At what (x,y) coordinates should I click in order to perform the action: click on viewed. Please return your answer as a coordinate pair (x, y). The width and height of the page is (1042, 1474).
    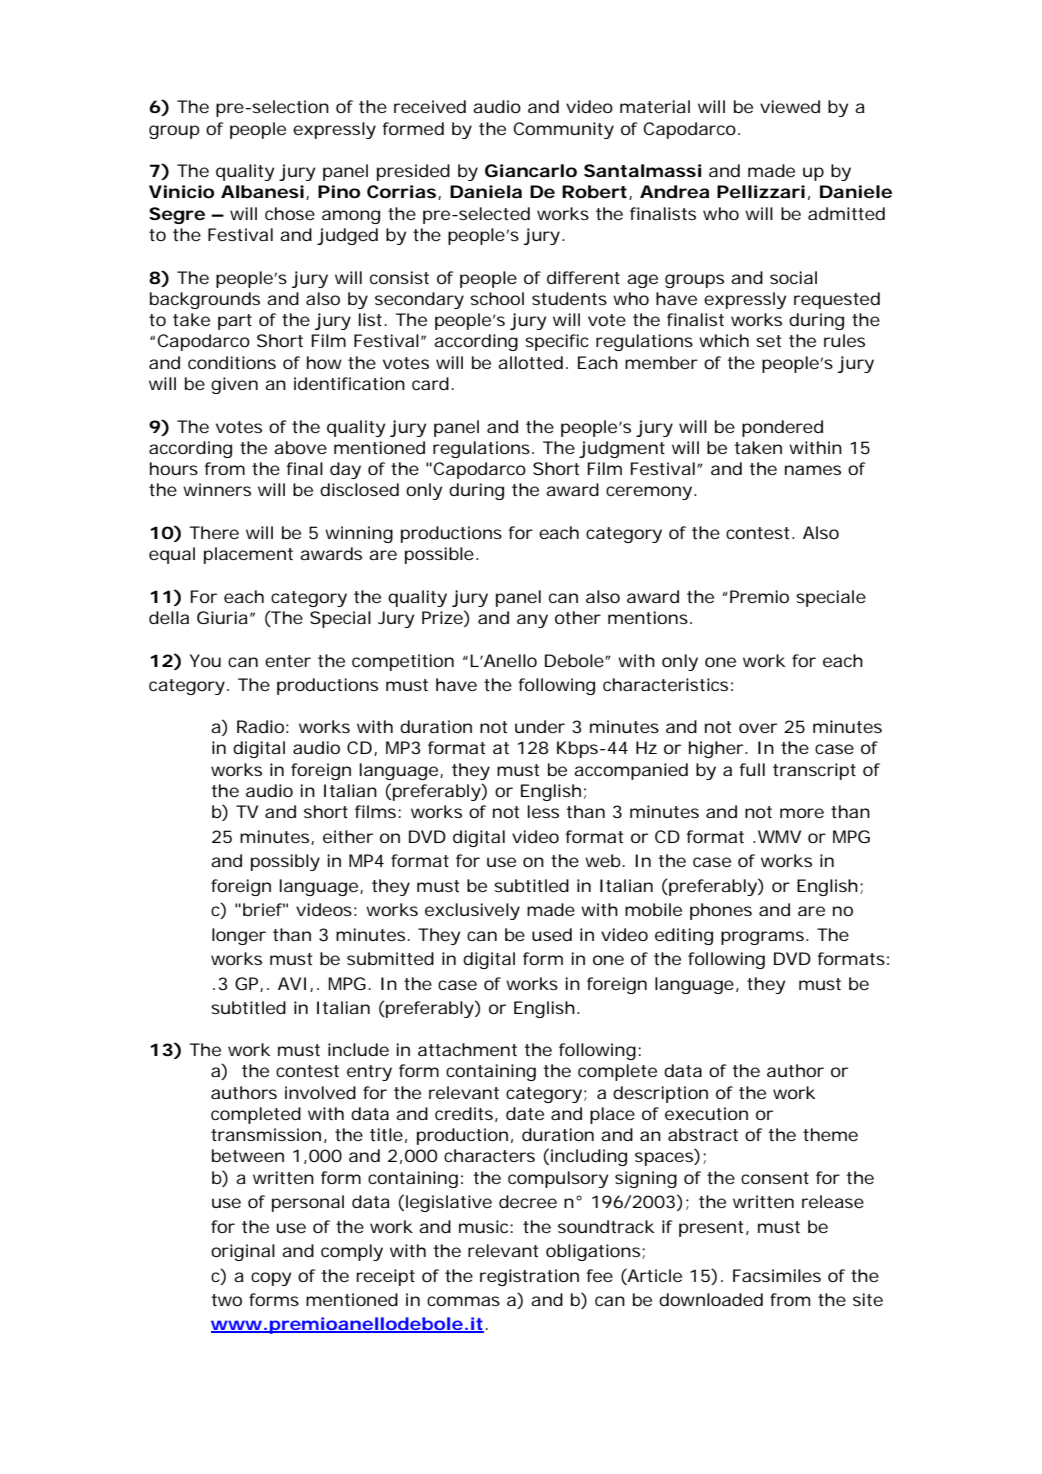
    Looking at the image, I should click on (790, 106).
